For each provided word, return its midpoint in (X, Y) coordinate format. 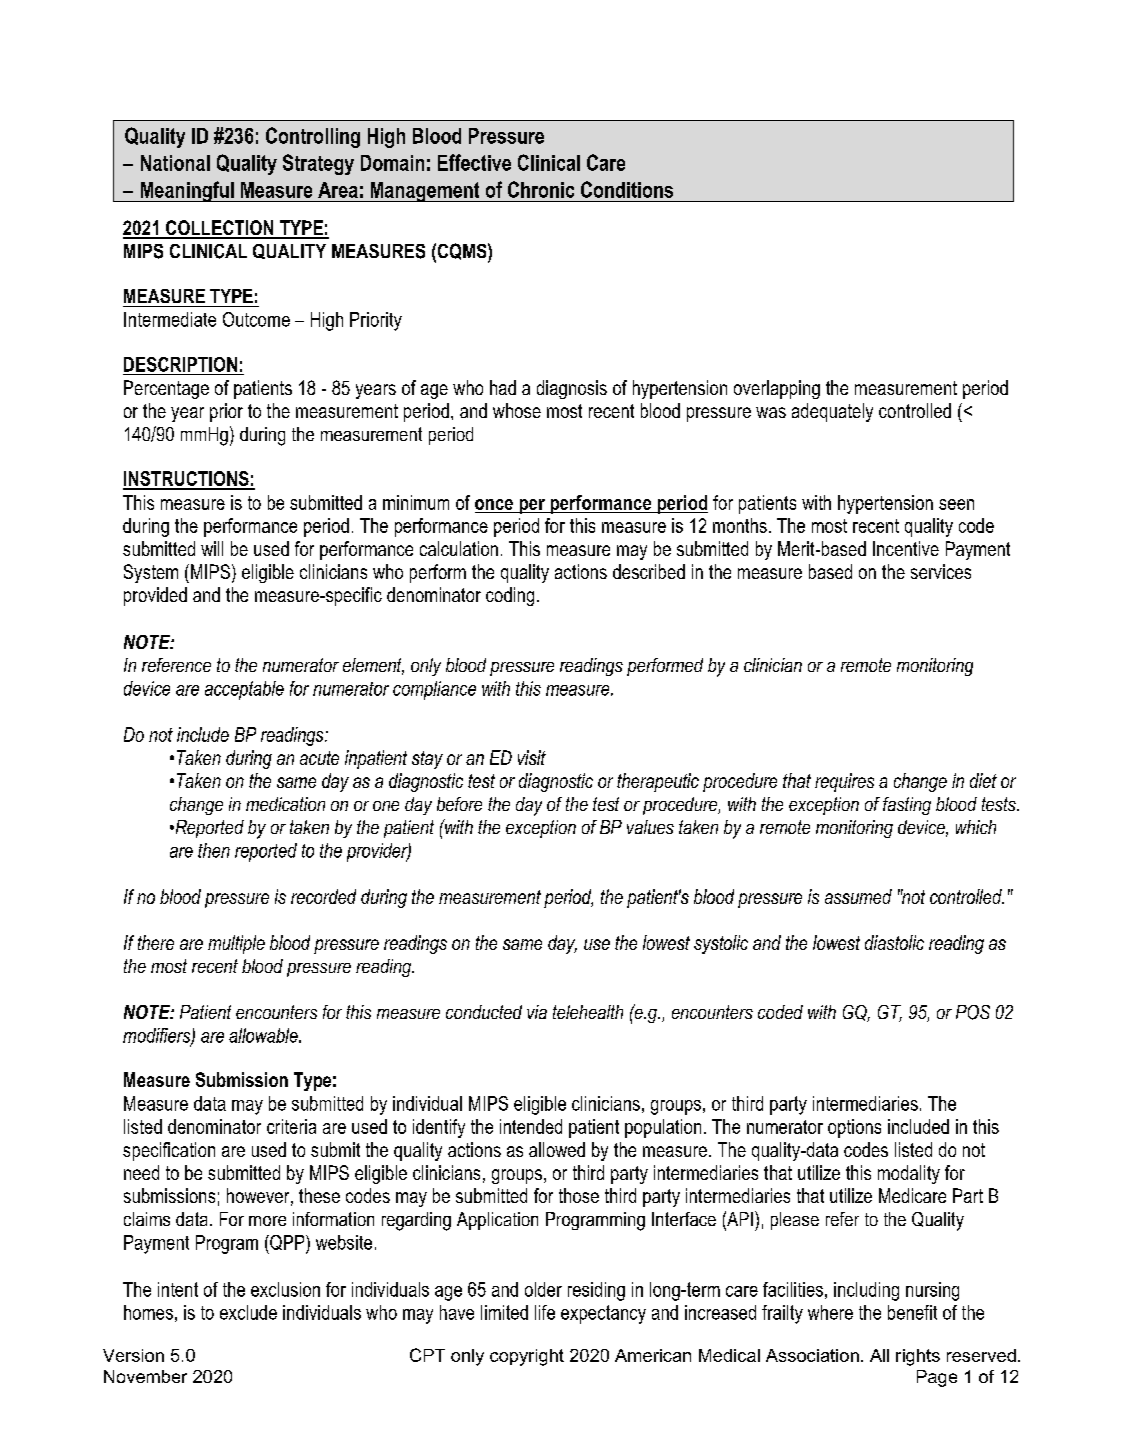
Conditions (627, 189)
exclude (248, 1312)
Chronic (541, 189)
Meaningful (187, 191)
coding (510, 596)
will (212, 548)
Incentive (906, 548)
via (537, 1012)
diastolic (894, 942)
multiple (236, 944)
